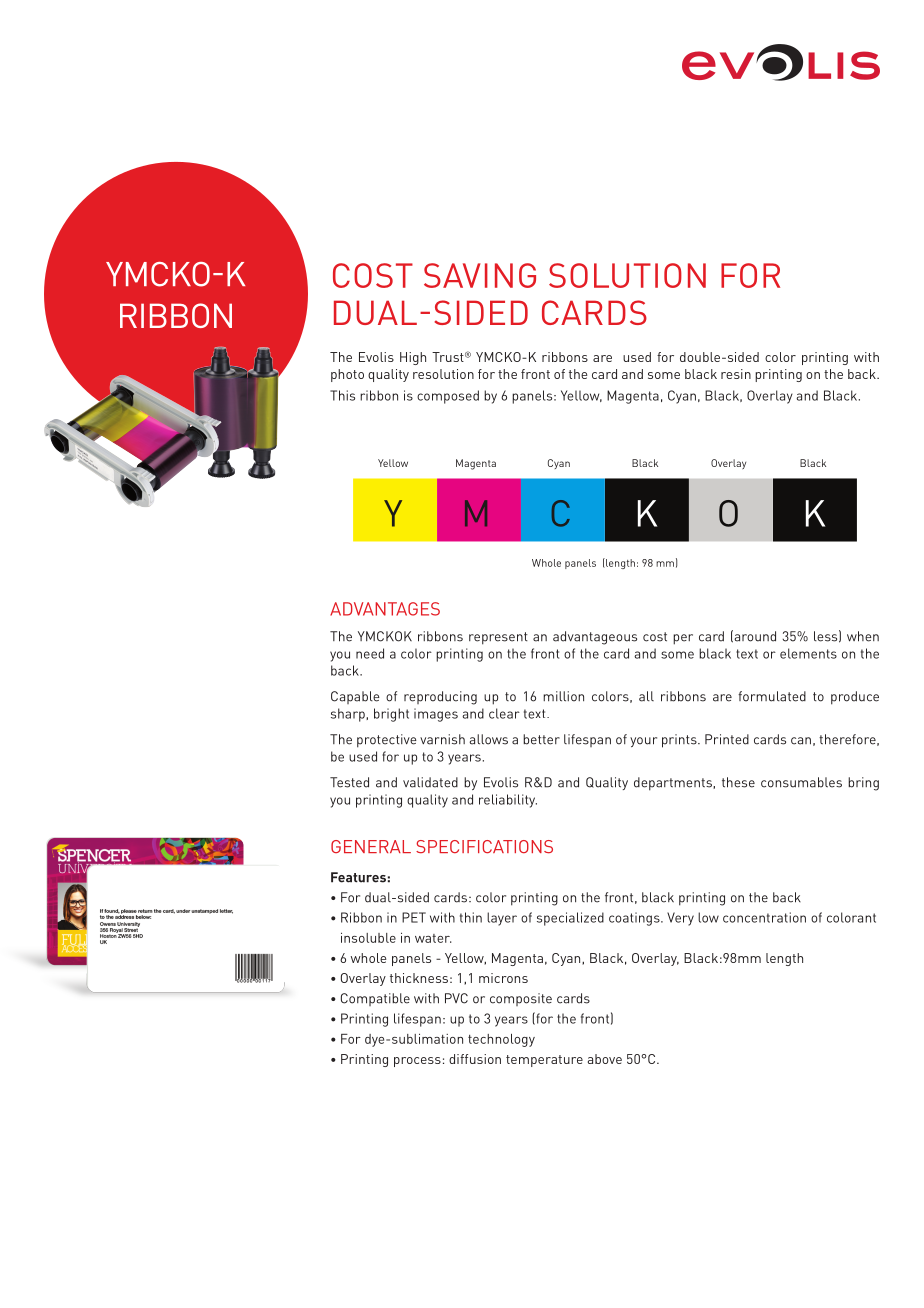  I want to click on composed, so click(448, 397).
